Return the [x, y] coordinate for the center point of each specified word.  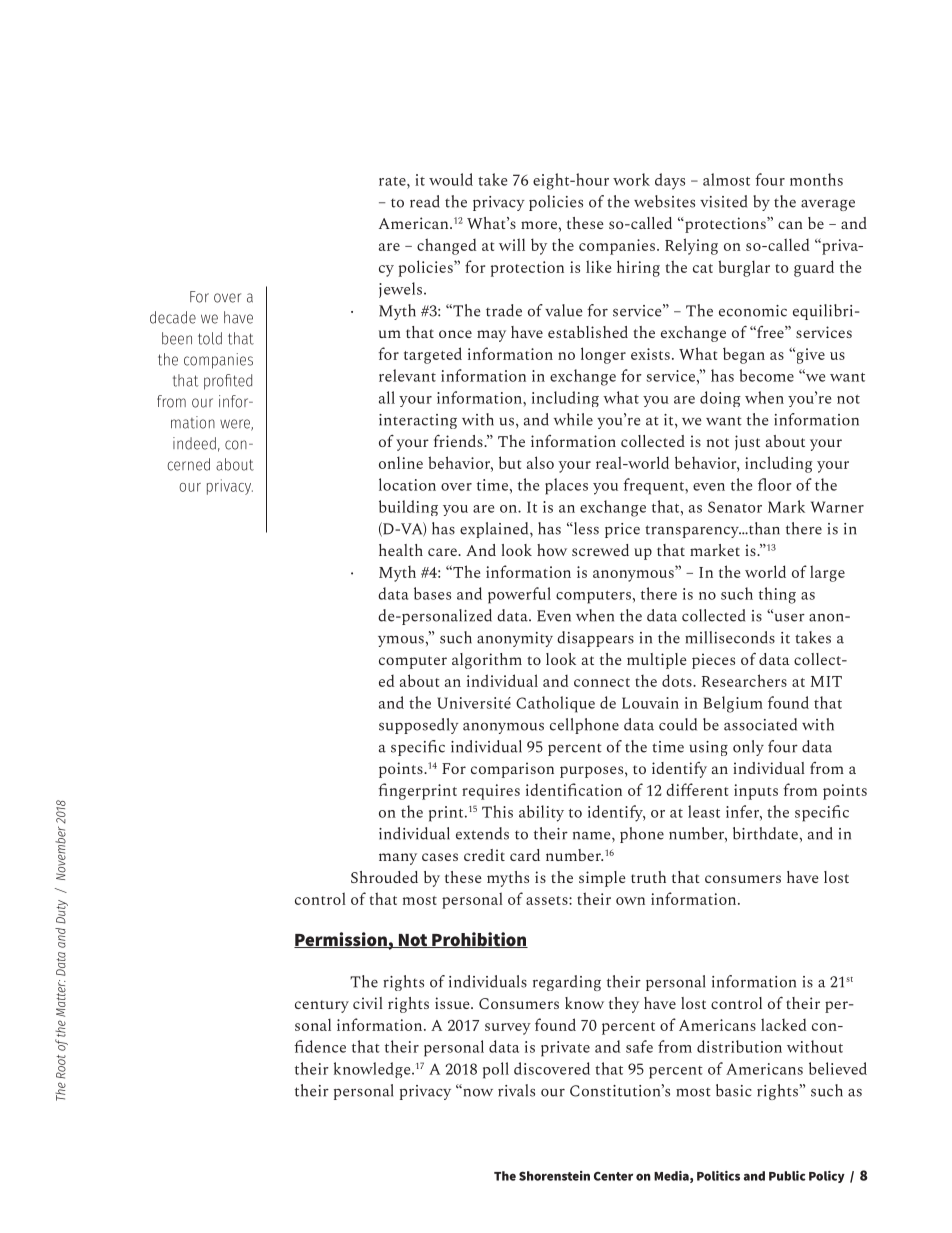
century [322, 1006]
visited [723, 201]
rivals [516, 1090]
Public [787, 1176]
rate [393, 181]
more [539, 225]
